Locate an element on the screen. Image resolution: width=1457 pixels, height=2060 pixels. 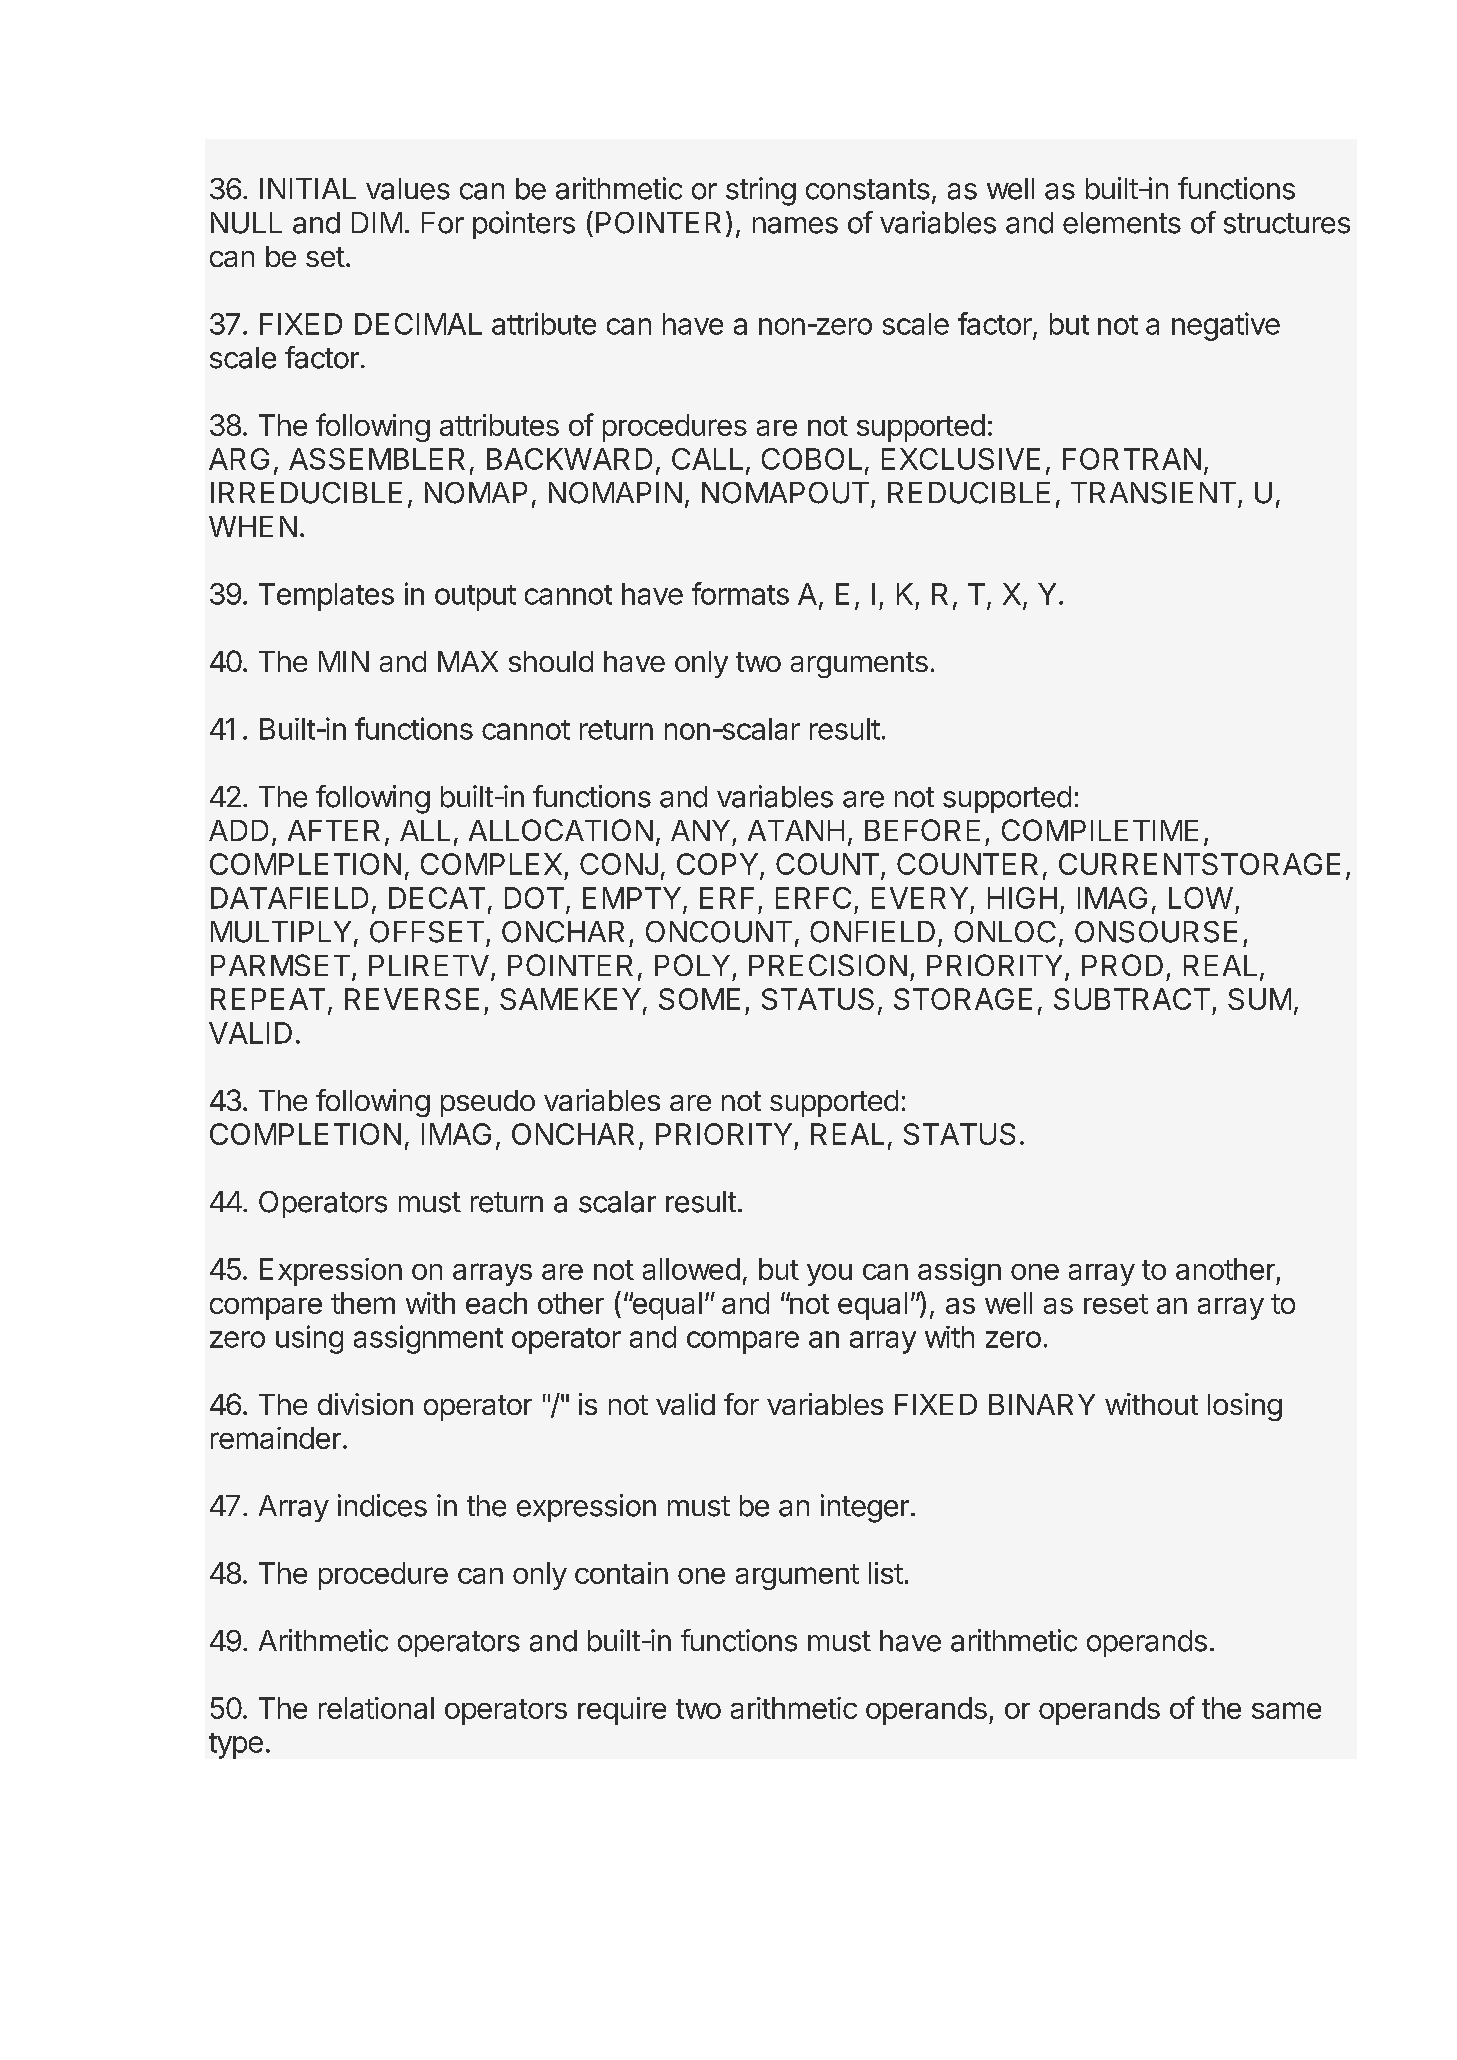
DIM is located at coordinates (377, 222).
